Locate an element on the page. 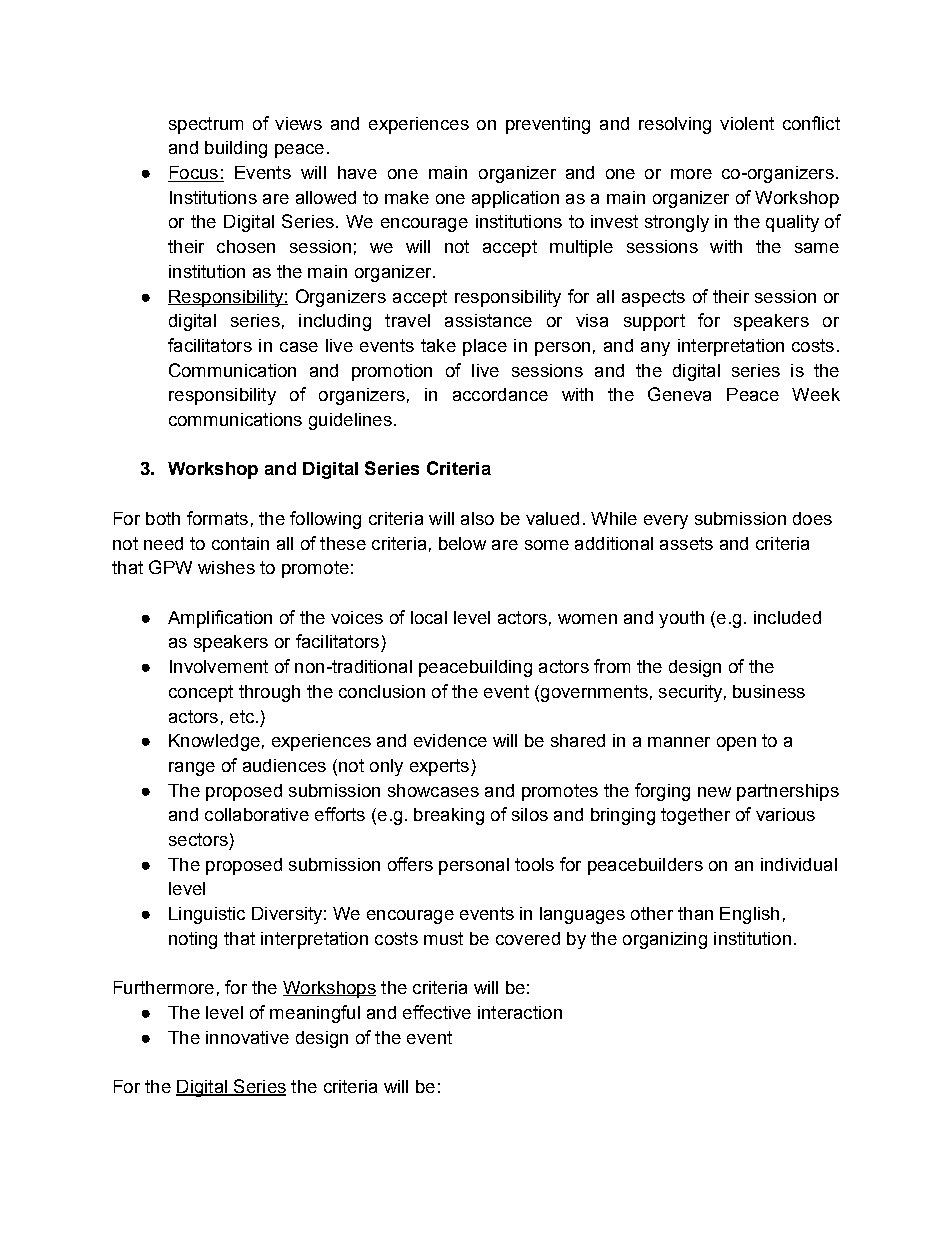  spectrum is located at coordinates (206, 125).
